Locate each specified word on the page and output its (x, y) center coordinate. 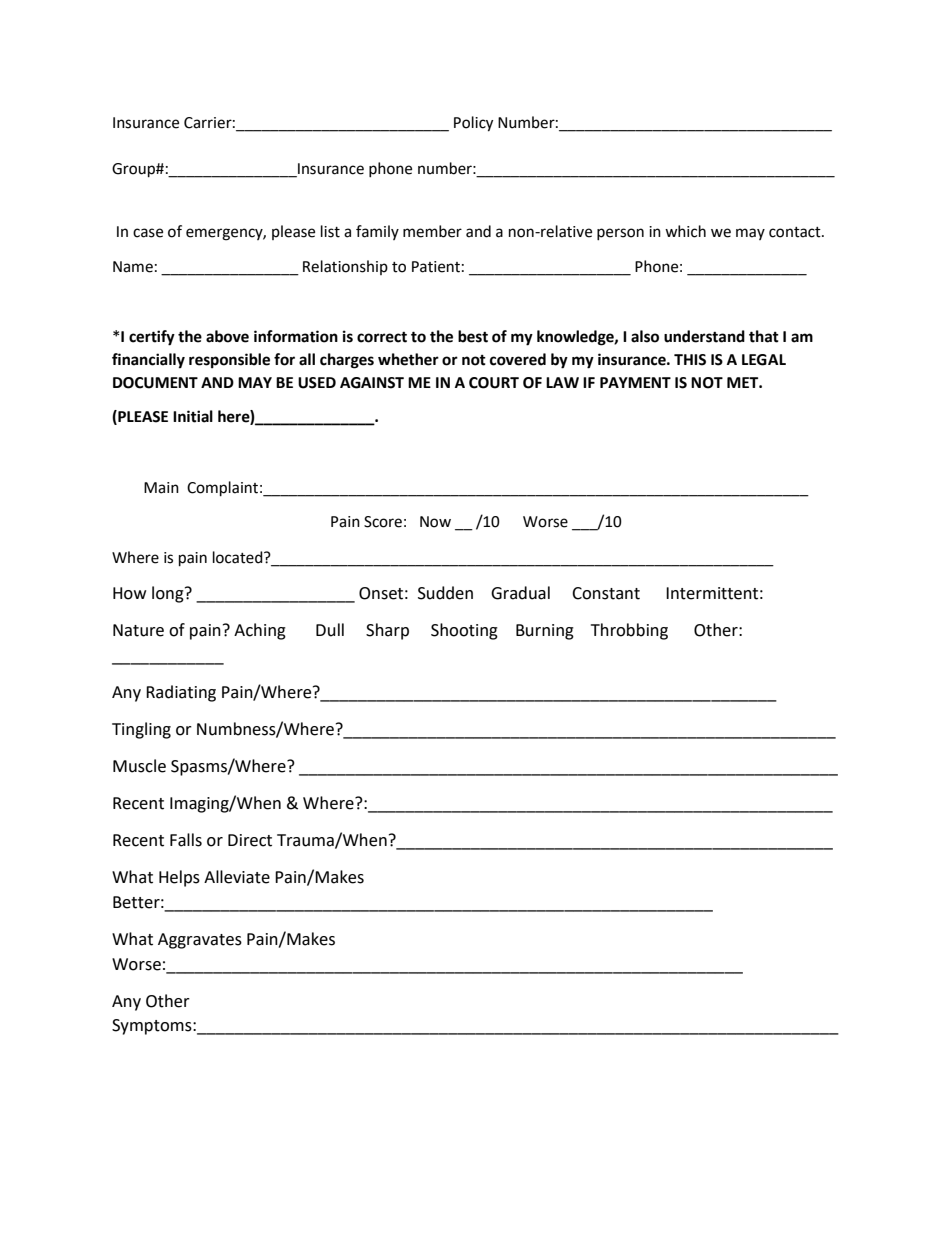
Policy (473, 124)
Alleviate (237, 877)
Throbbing (629, 631)
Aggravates (200, 941)
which (685, 231)
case (148, 233)
